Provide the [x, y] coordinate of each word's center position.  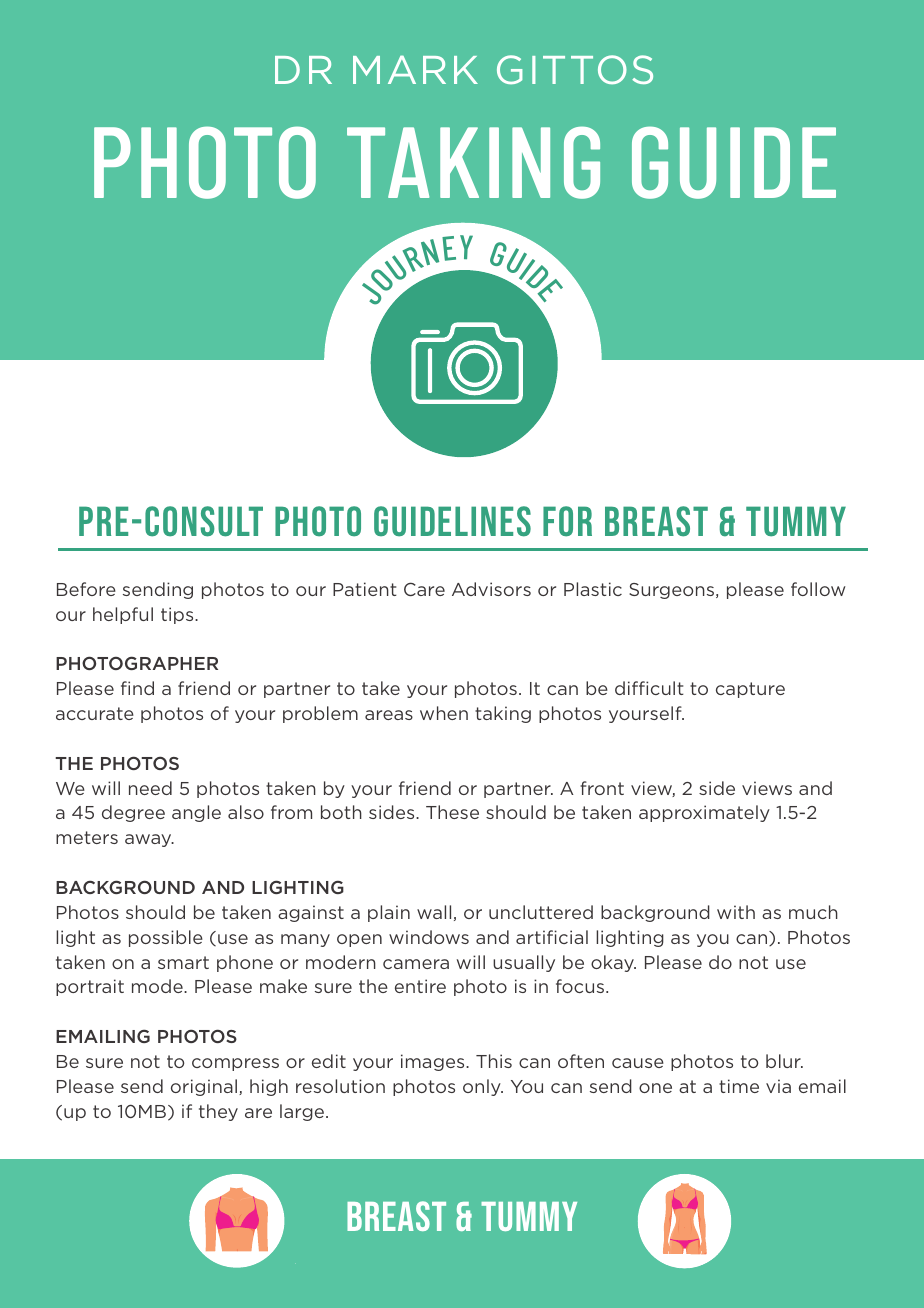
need [150, 788]
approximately [704, 813]
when [444, 713]
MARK [415, 69]
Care [424, 589]
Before [86, 589]
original [204, 1087]
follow [818, 589]
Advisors [491, 589]
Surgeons [673, 591]
